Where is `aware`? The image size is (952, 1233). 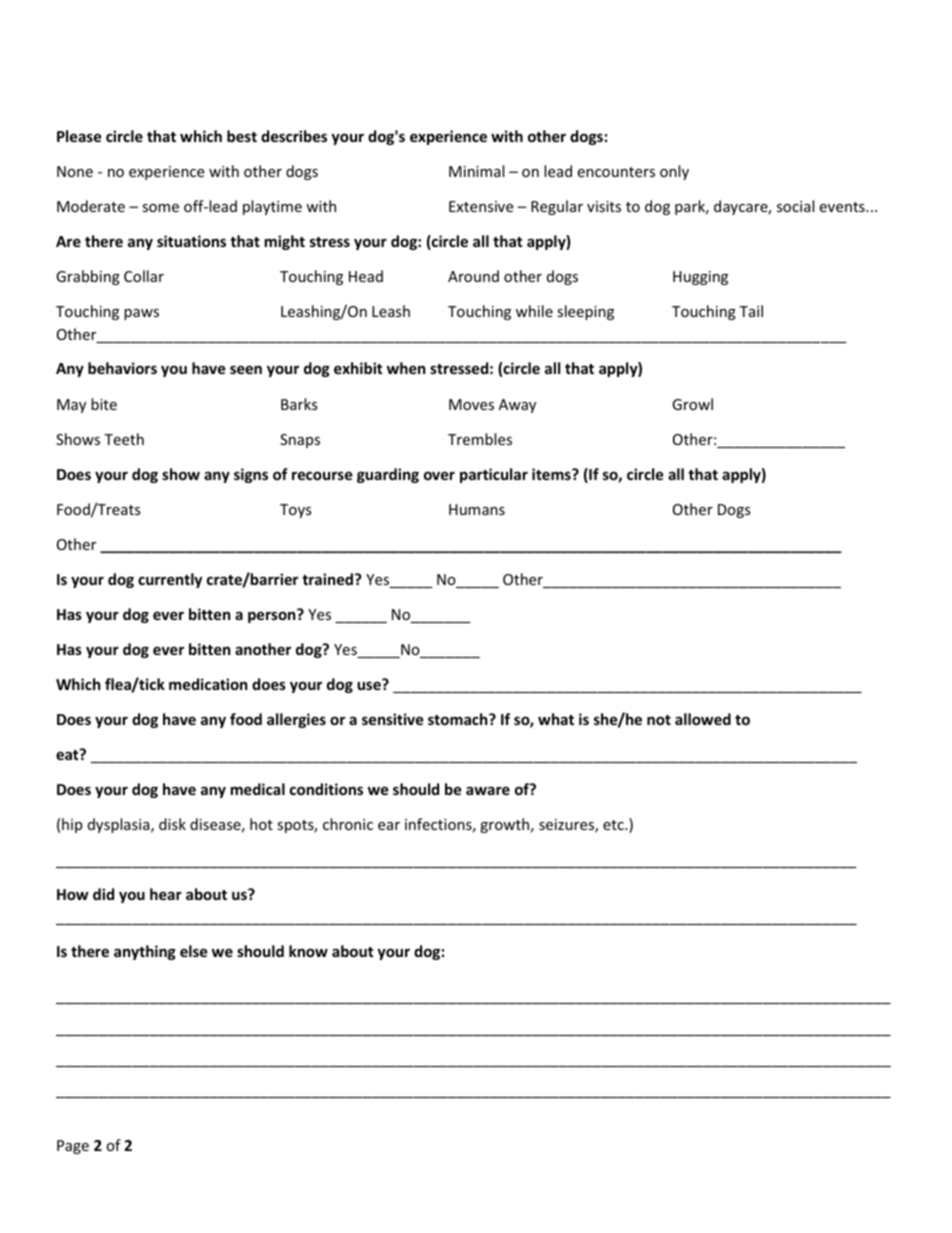 aware is located at coordinates (488, 790).
